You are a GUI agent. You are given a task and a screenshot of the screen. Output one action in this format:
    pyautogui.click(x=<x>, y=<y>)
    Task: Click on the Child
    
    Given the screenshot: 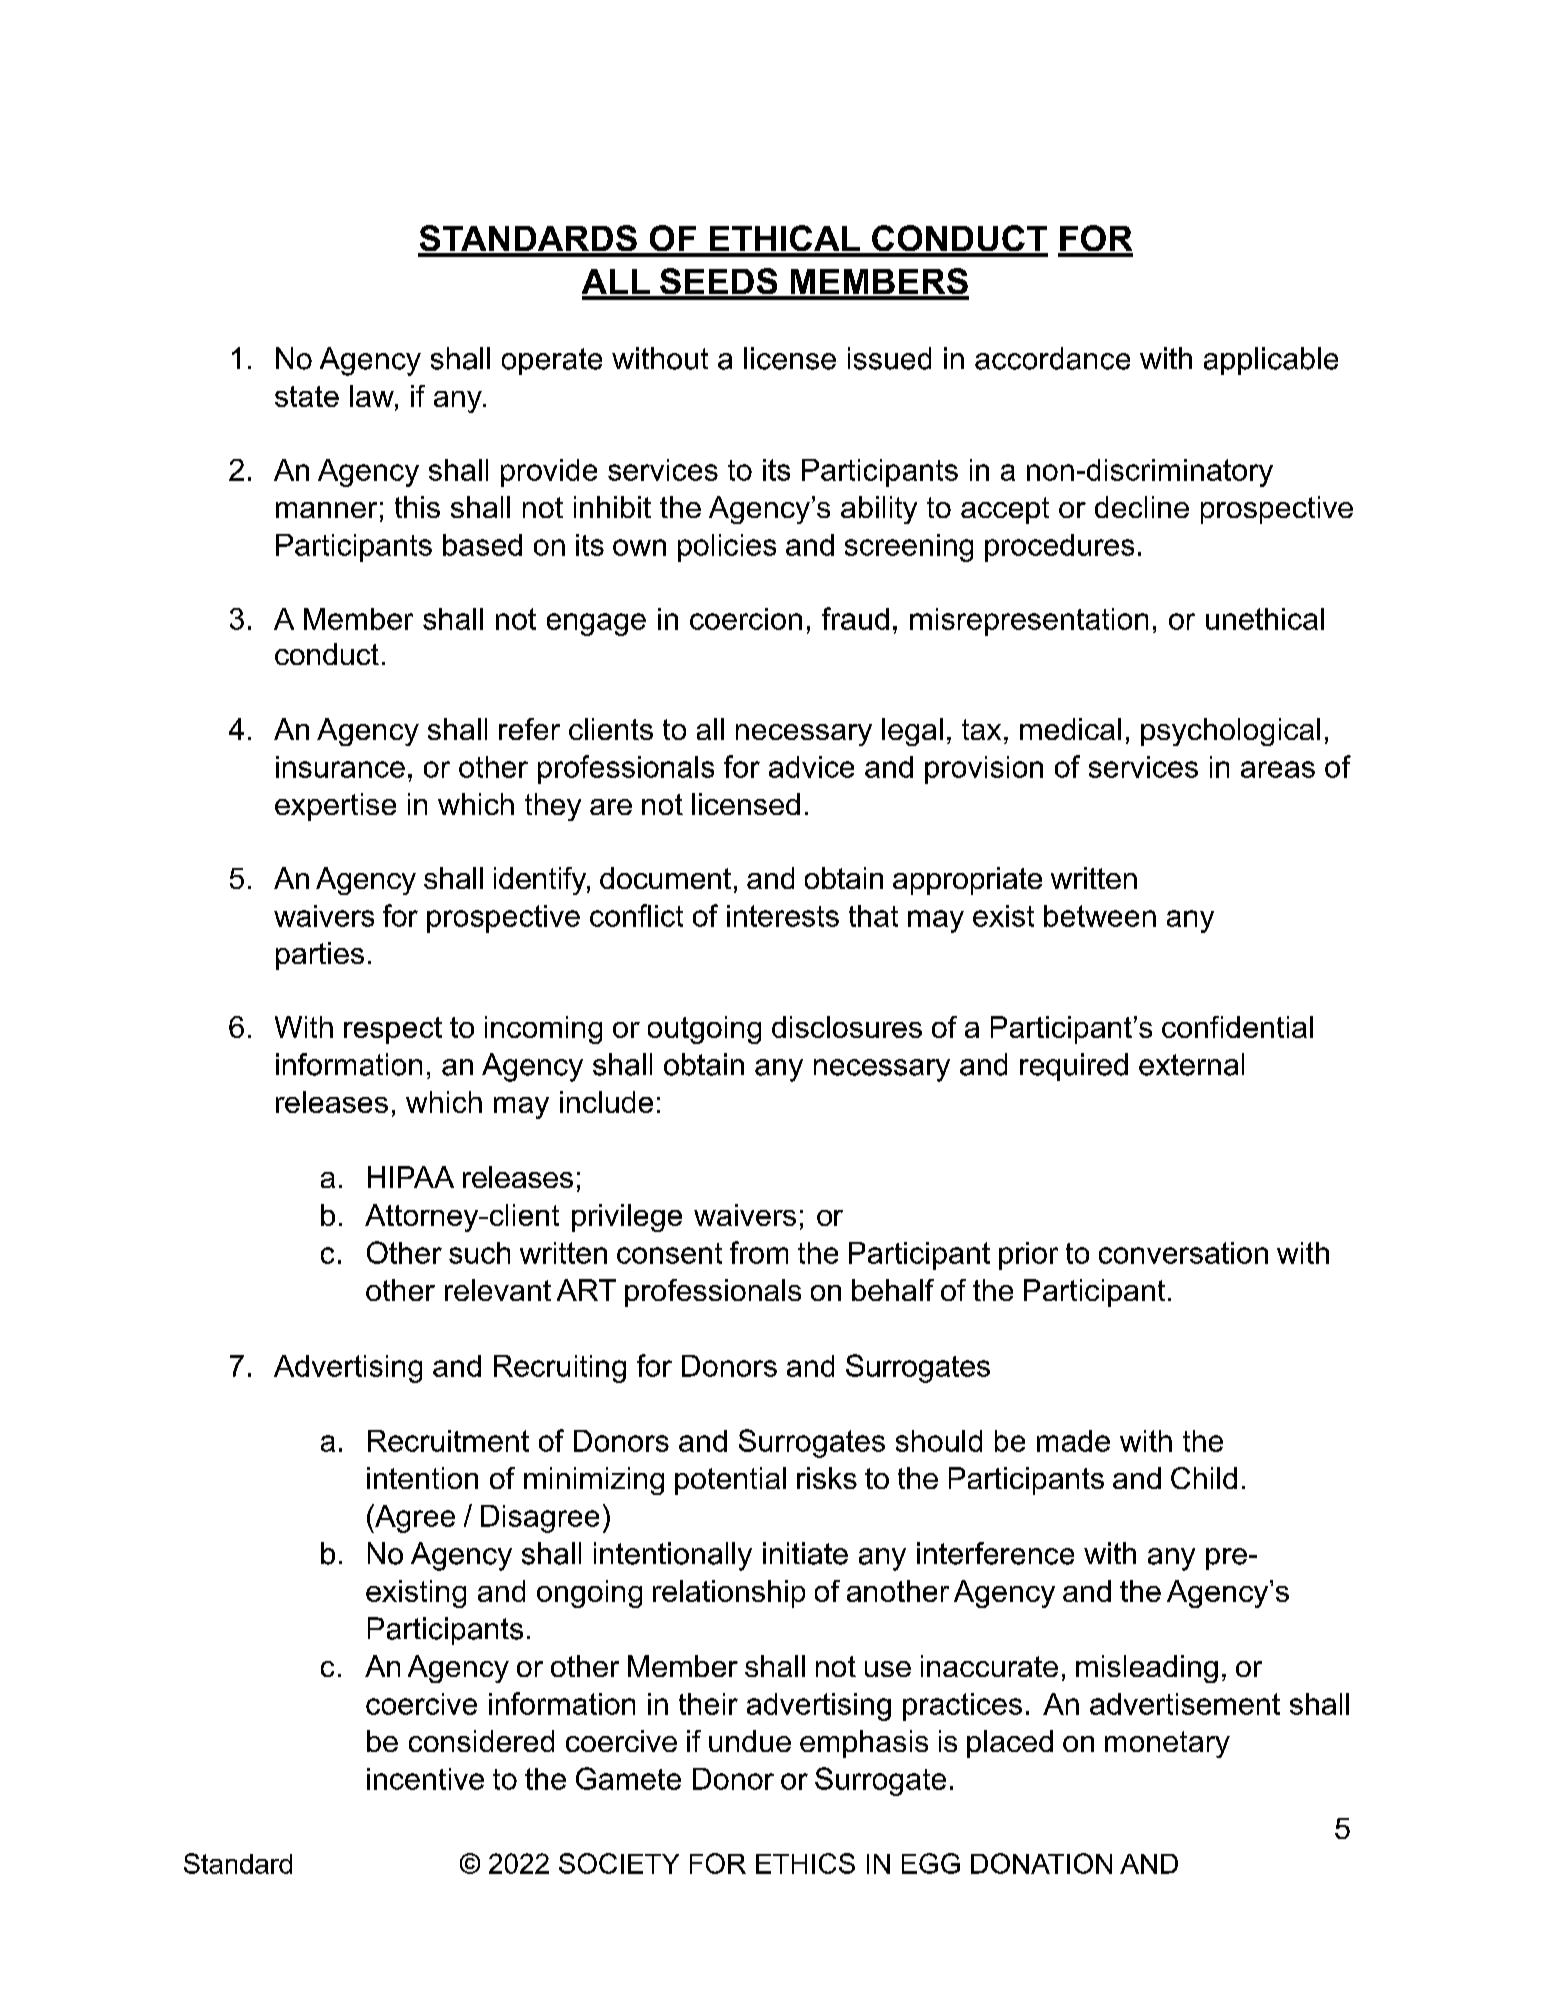 What is the action you would take?
    pyautogui.click(x=1204, y=1478)
